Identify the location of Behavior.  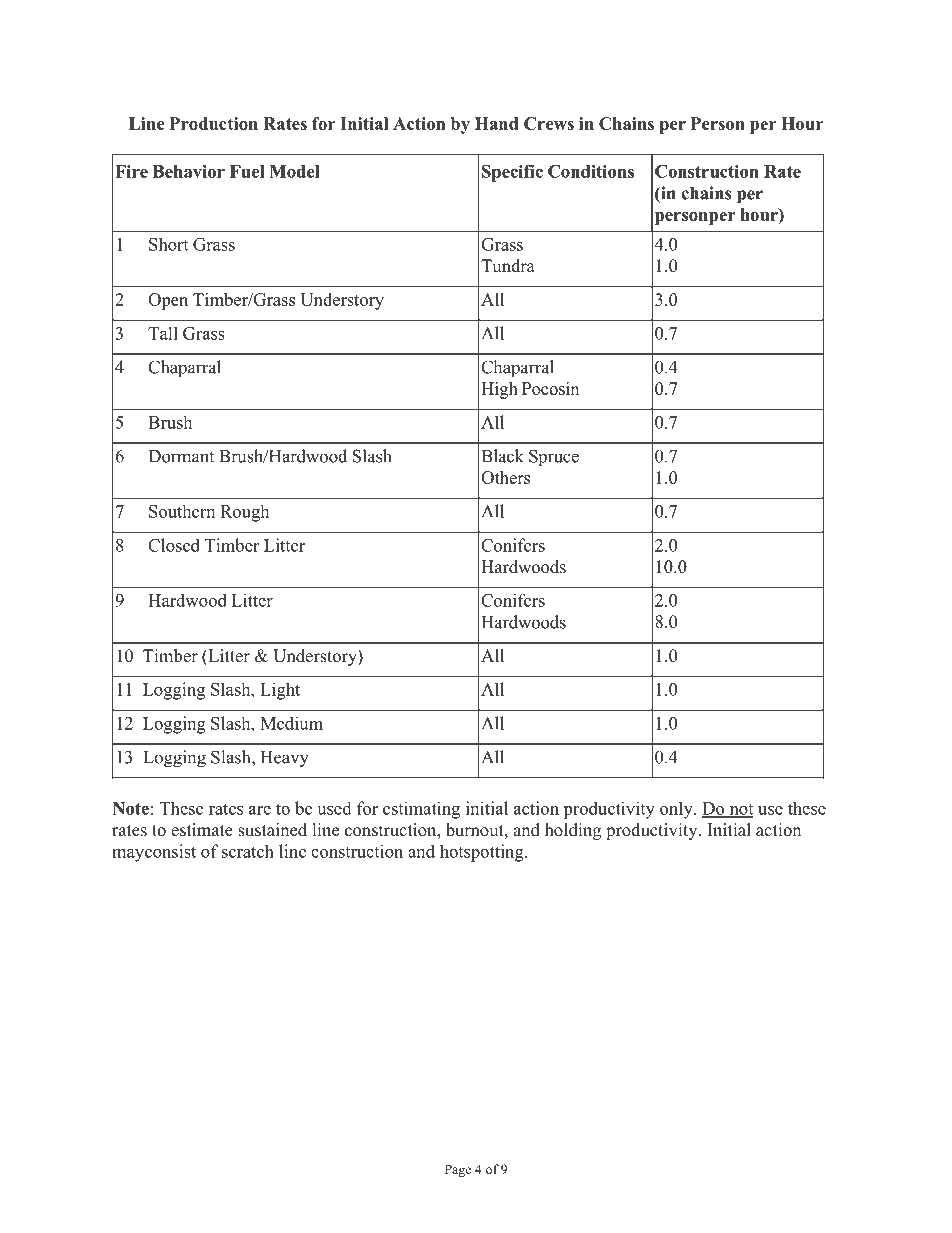
(189, 171).
